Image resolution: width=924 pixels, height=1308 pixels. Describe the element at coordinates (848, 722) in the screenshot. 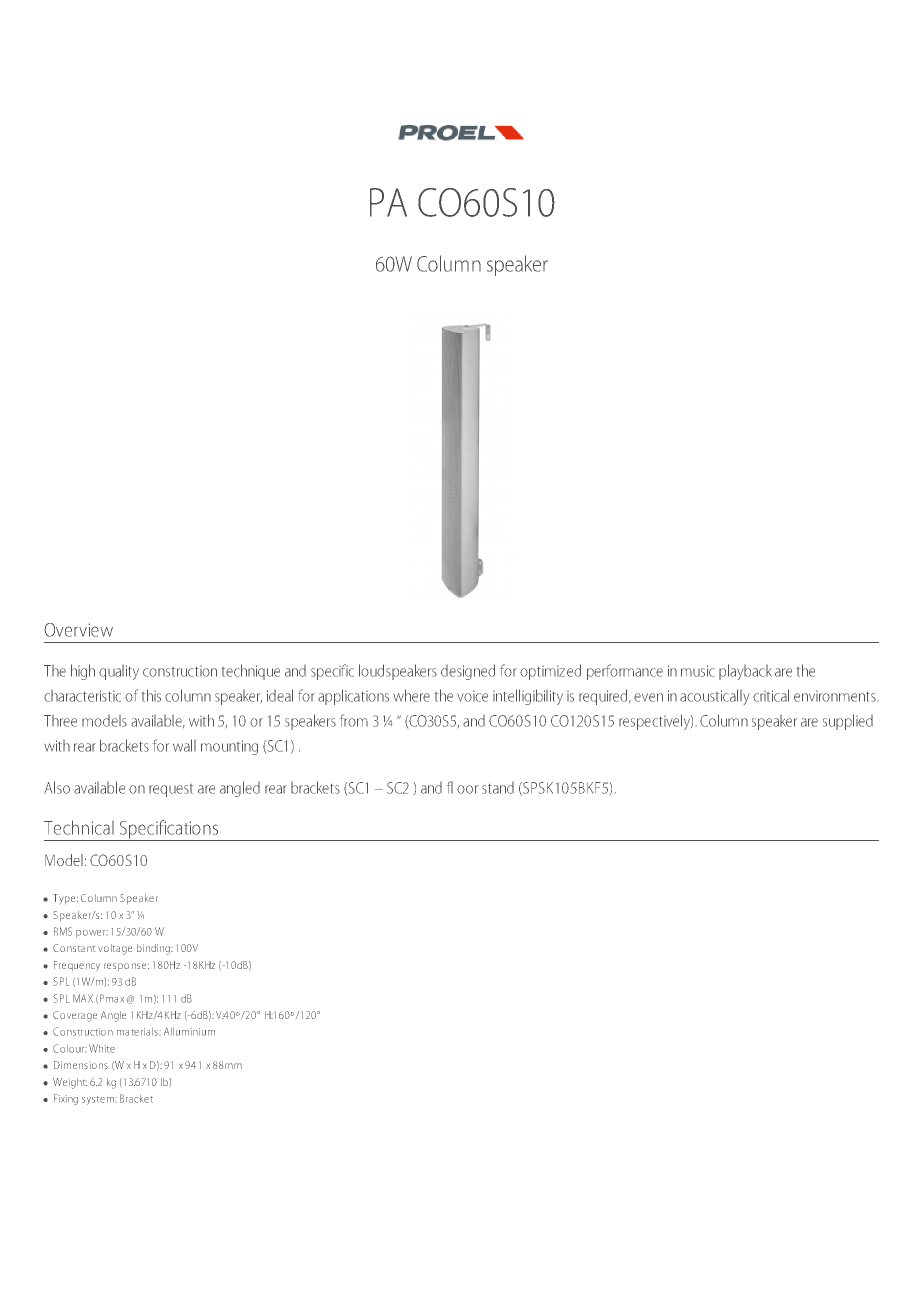

I see `supplied` at that location.
